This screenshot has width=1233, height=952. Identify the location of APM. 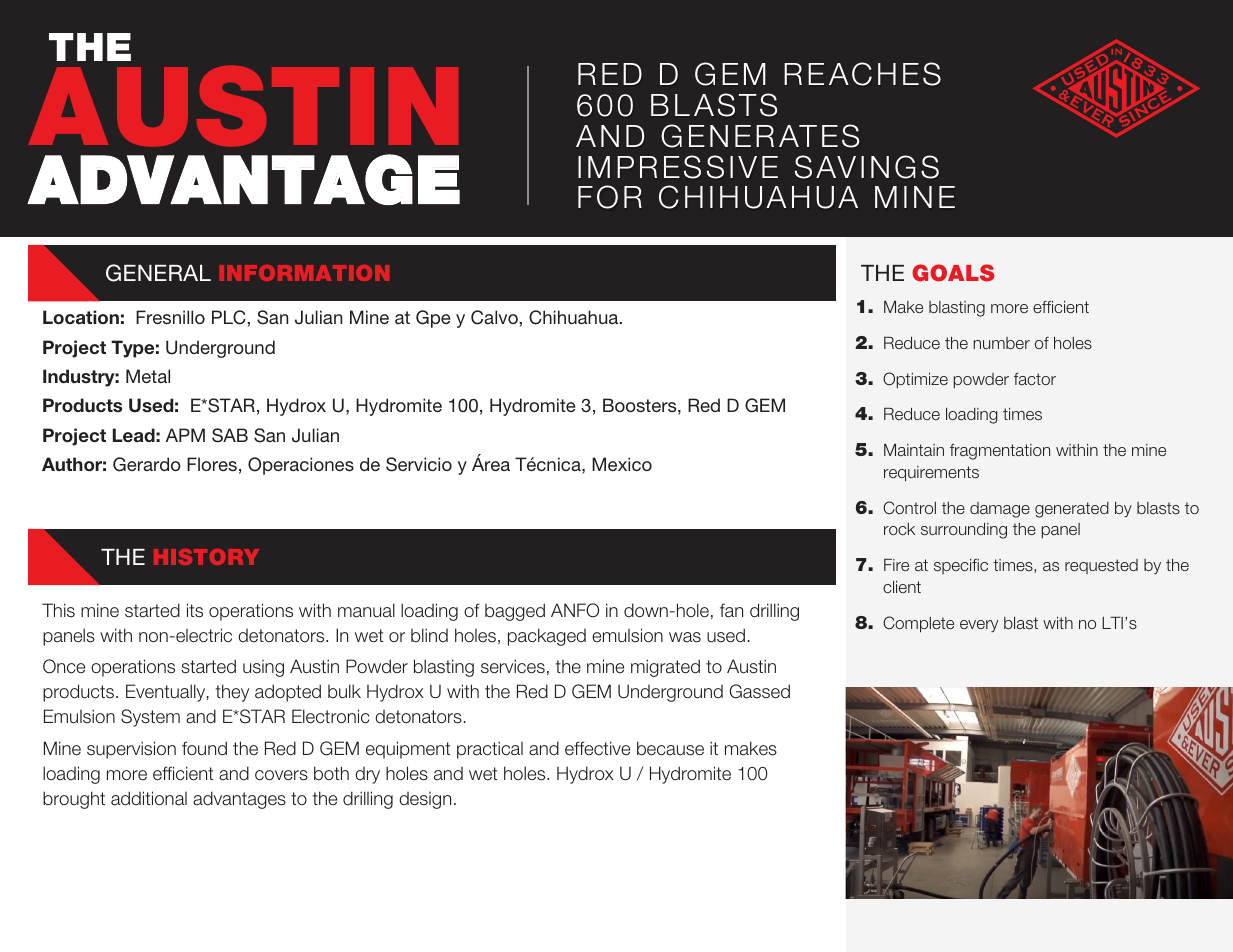
(185, 435).
